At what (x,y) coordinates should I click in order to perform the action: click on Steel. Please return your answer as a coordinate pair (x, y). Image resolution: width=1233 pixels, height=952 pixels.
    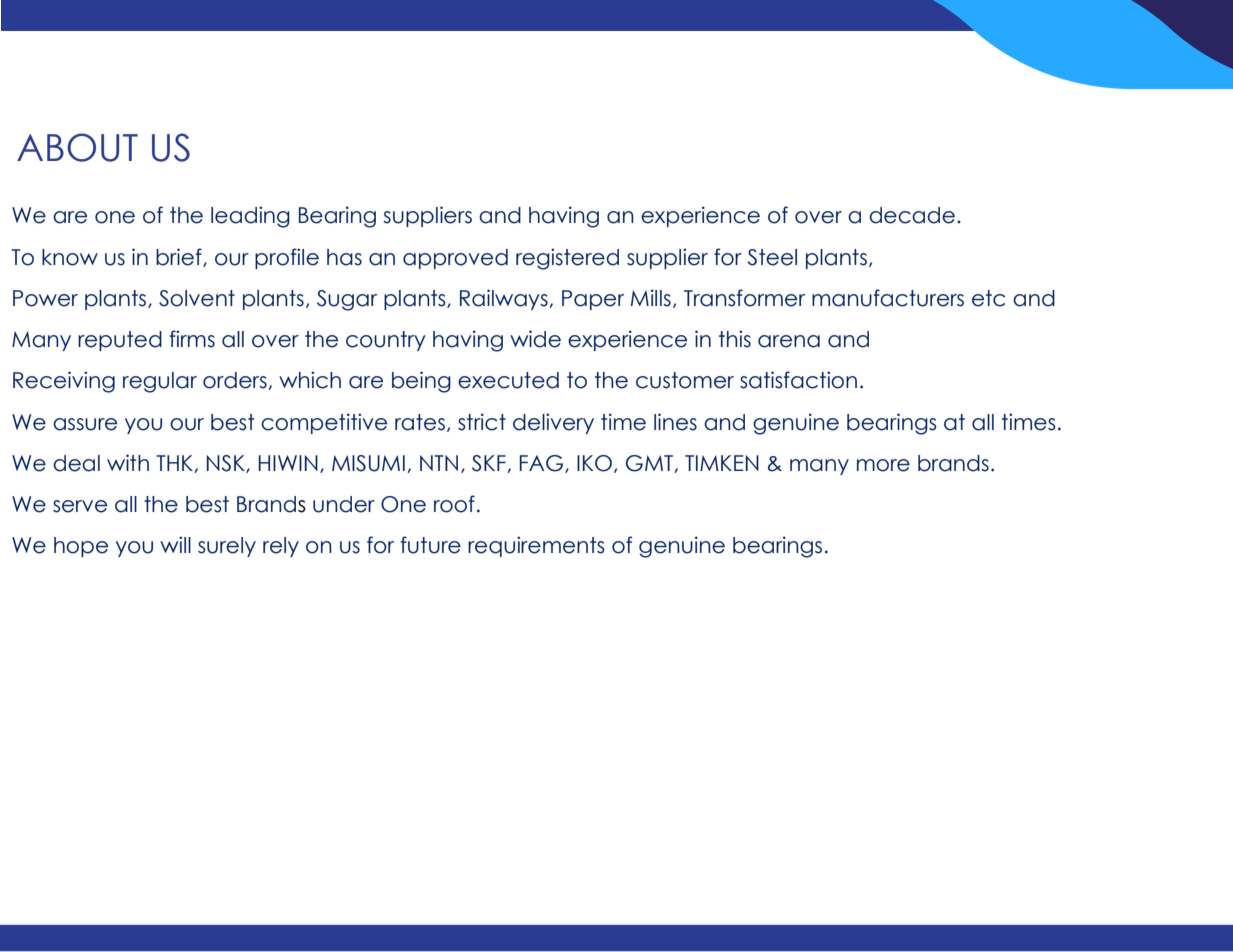
    Looking at the image, I should click on (772, 257).
